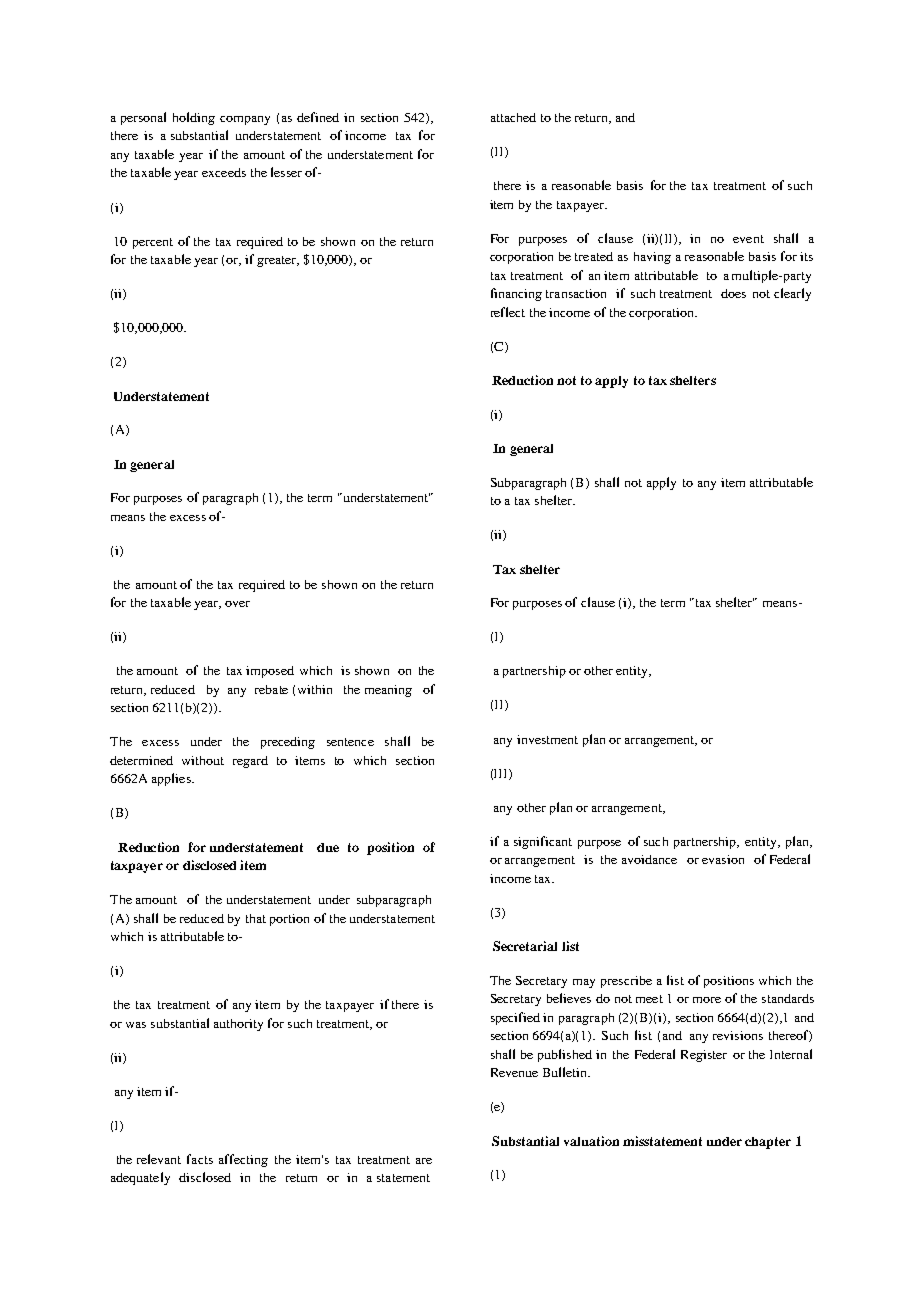 This screenshot has height=1307, width=924. Describe the element at coordinates (224, 172) in the screenshot. I see `exceeds` at that location.
